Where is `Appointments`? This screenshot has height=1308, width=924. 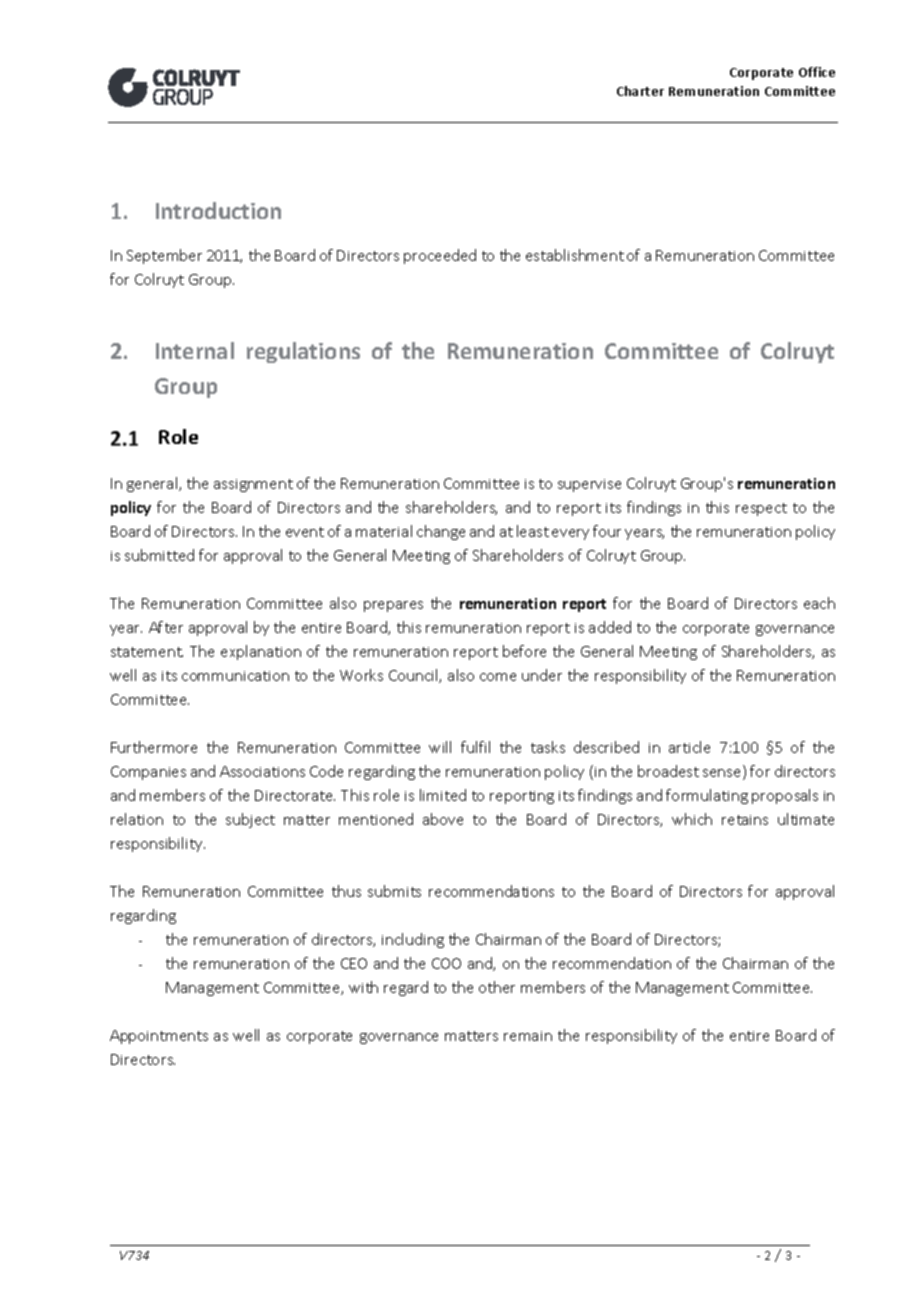 Appointments is located at coordinates (159, 1037).
